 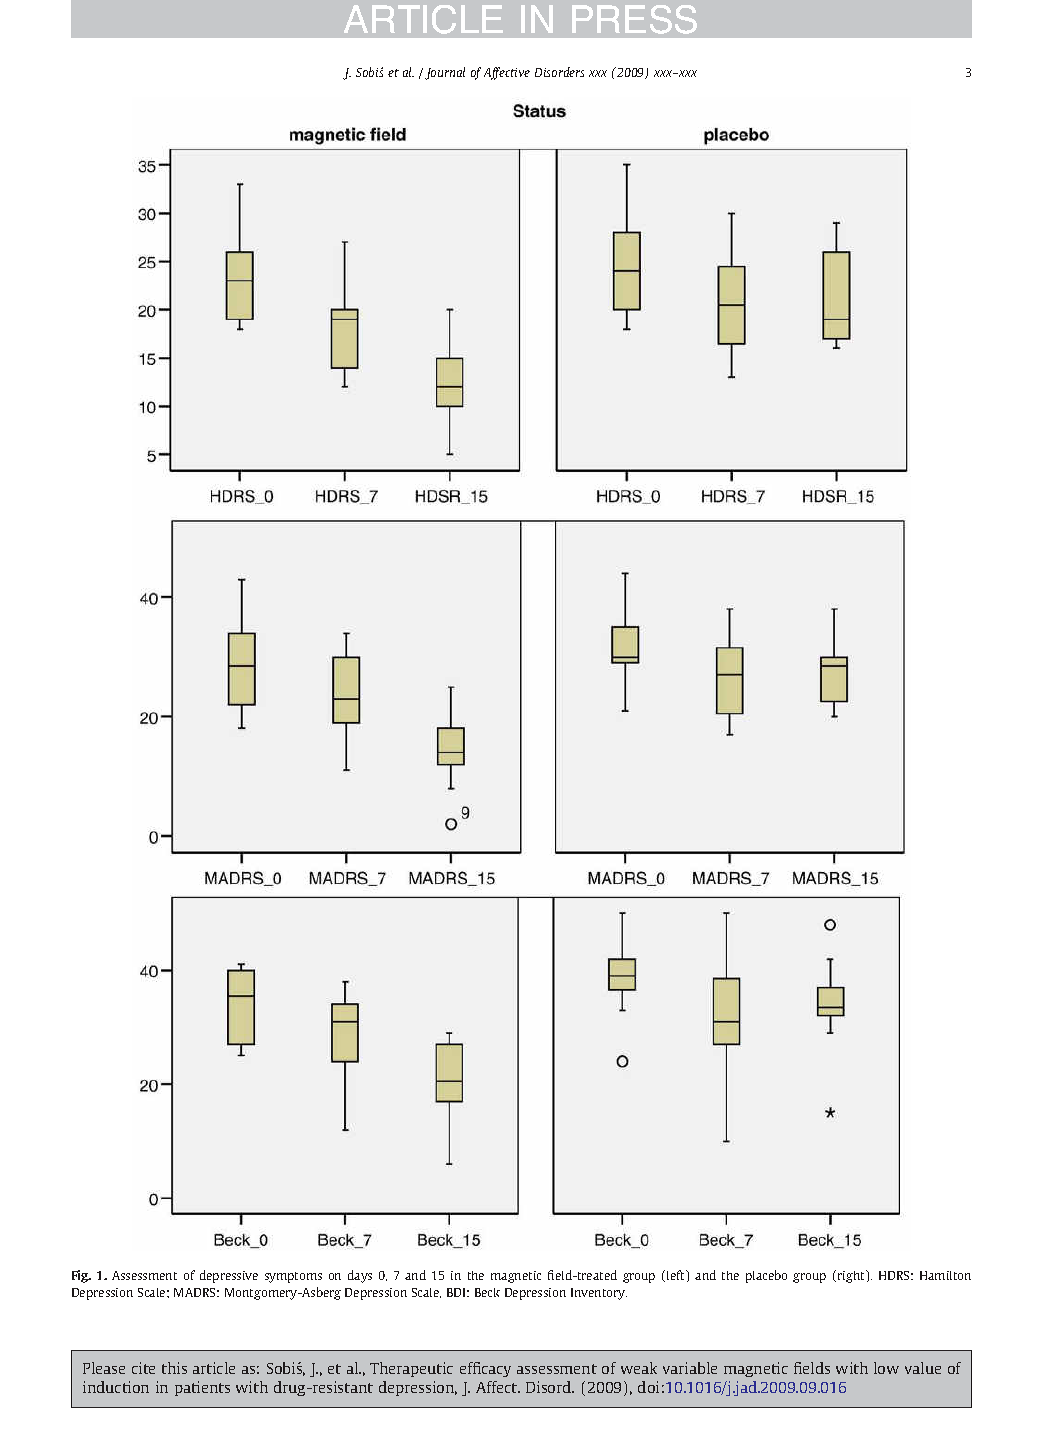 I want to click on placebo, so click(x=766, y=1276).
